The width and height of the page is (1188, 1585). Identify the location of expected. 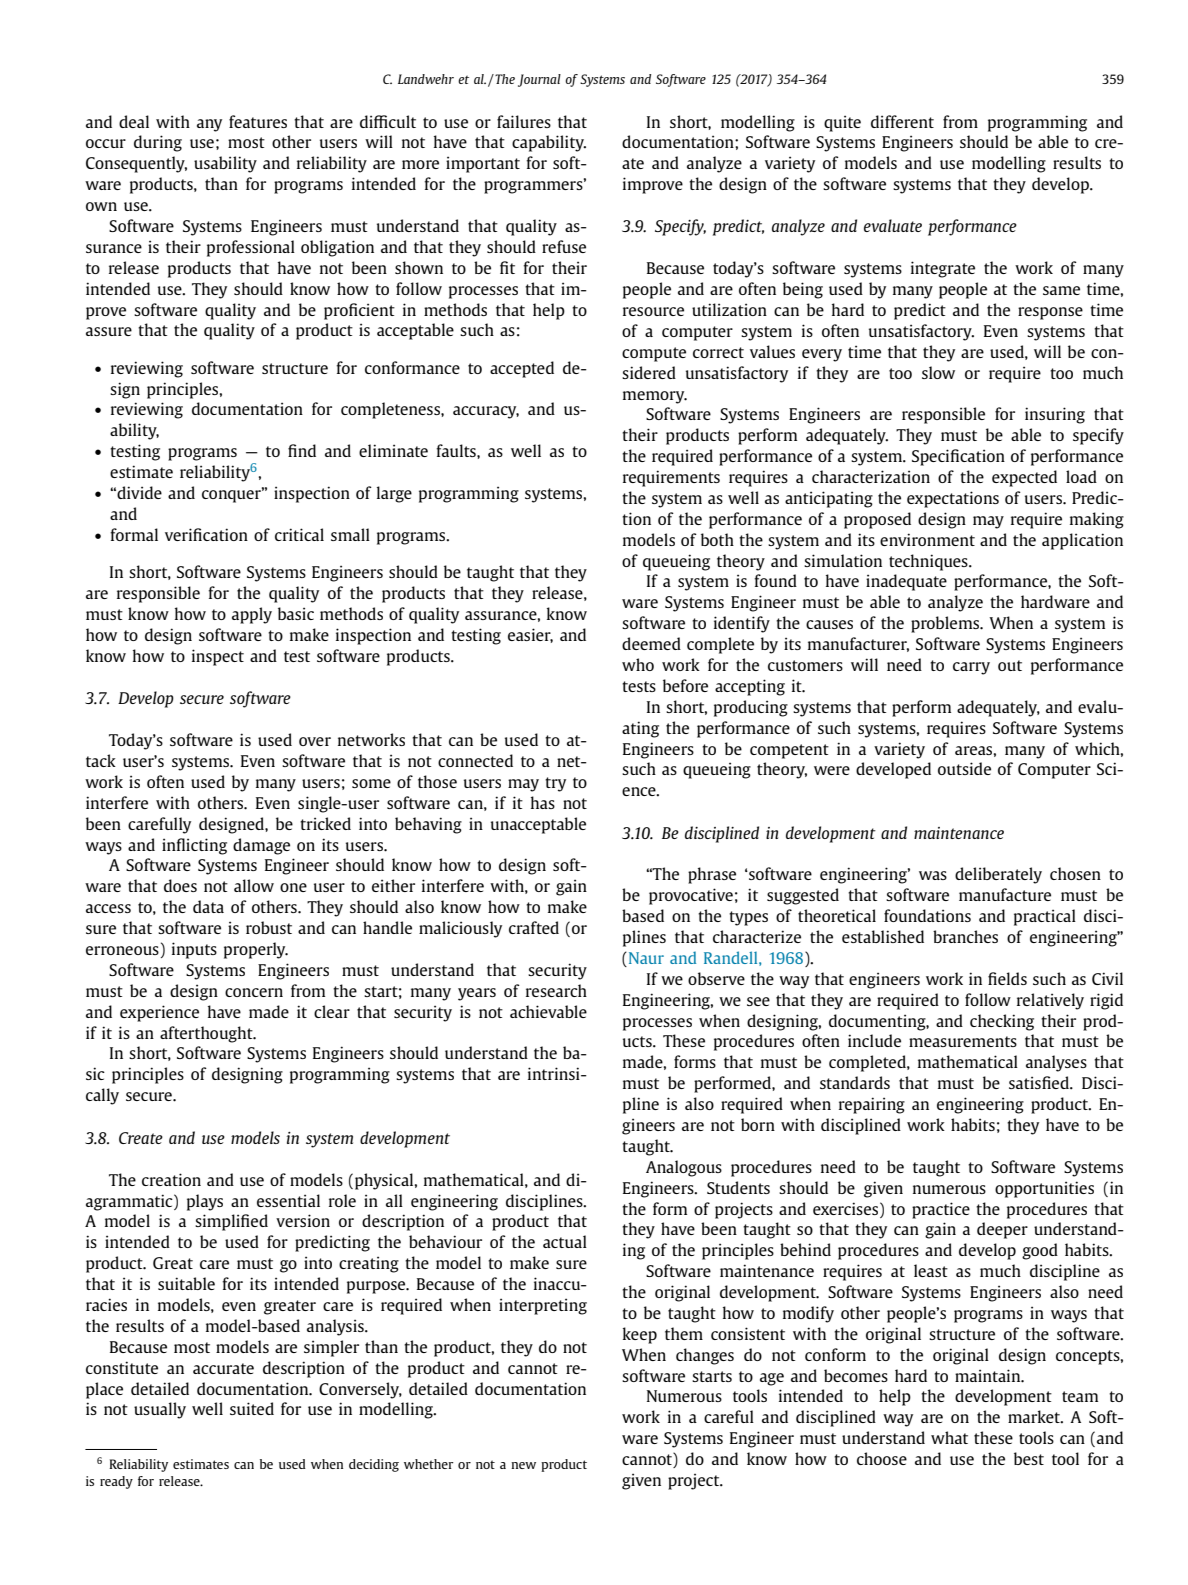
(1024, 478).
